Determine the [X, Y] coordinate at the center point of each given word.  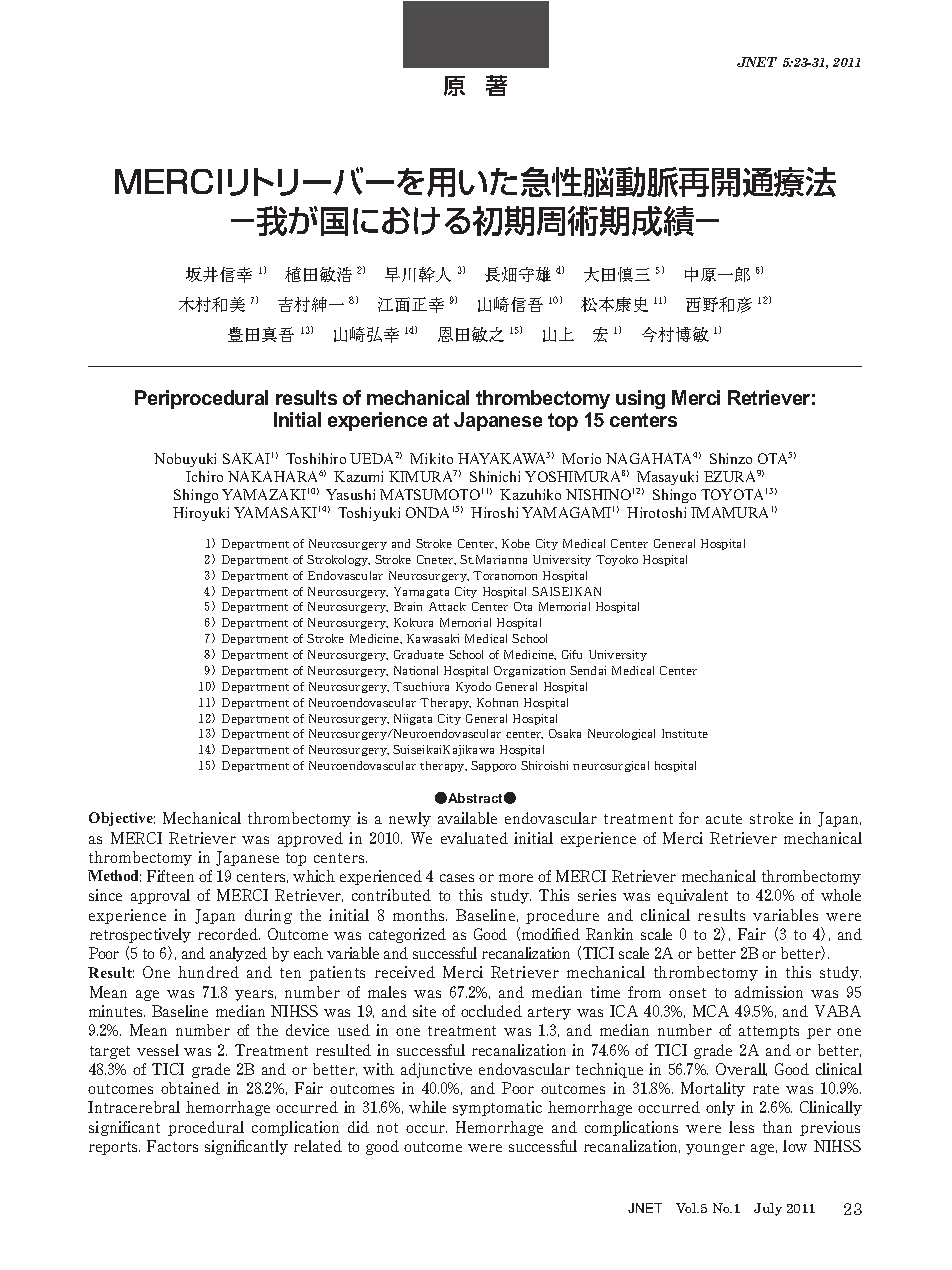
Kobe [516, 543]
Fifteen [170, 876]
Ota [523, 606]
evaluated [474, 838]
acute [724, 819]
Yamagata [421, 592]
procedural [206, 1128]
